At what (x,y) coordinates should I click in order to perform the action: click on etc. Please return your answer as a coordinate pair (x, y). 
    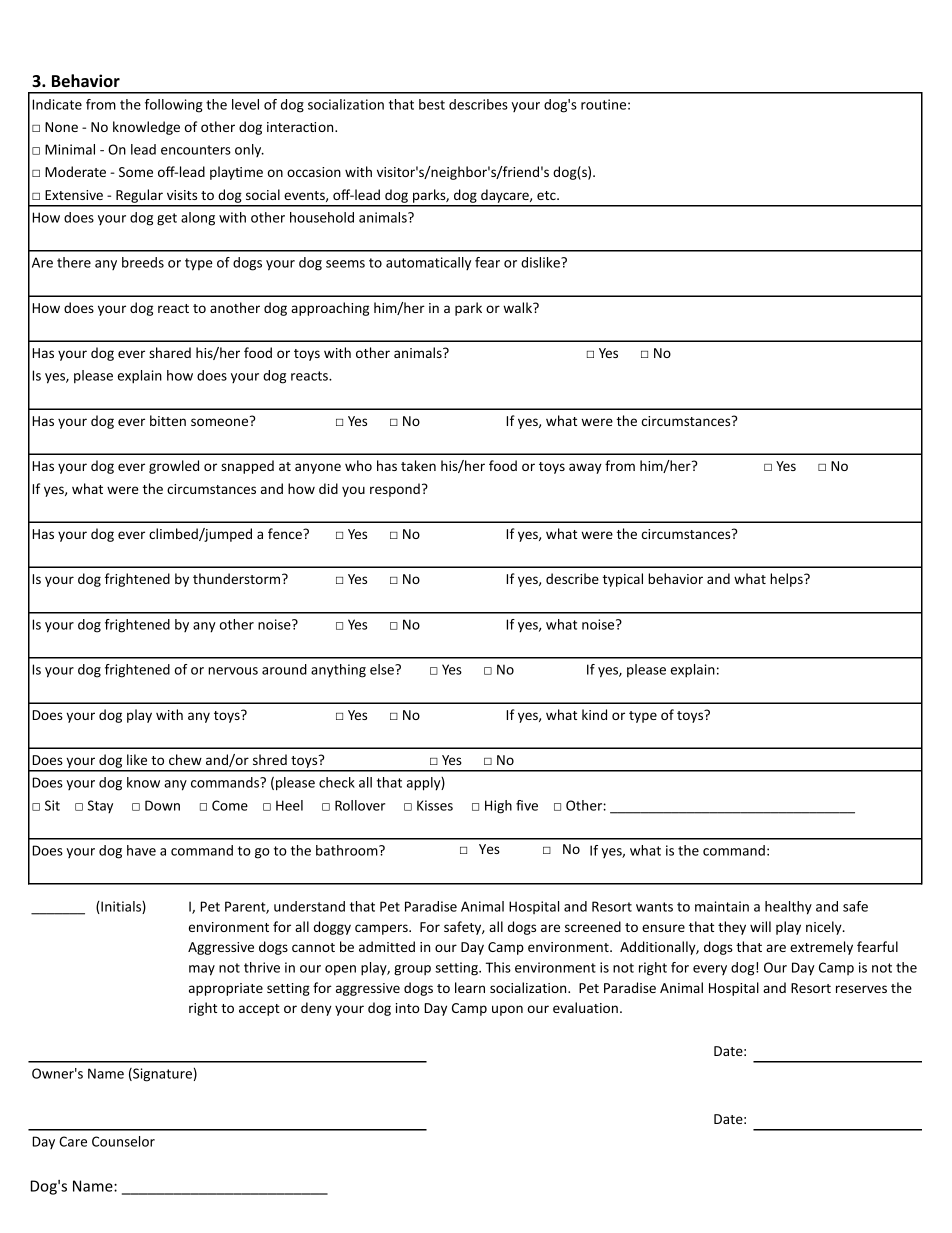
    Looking at the image, I should click on (547, 195).
